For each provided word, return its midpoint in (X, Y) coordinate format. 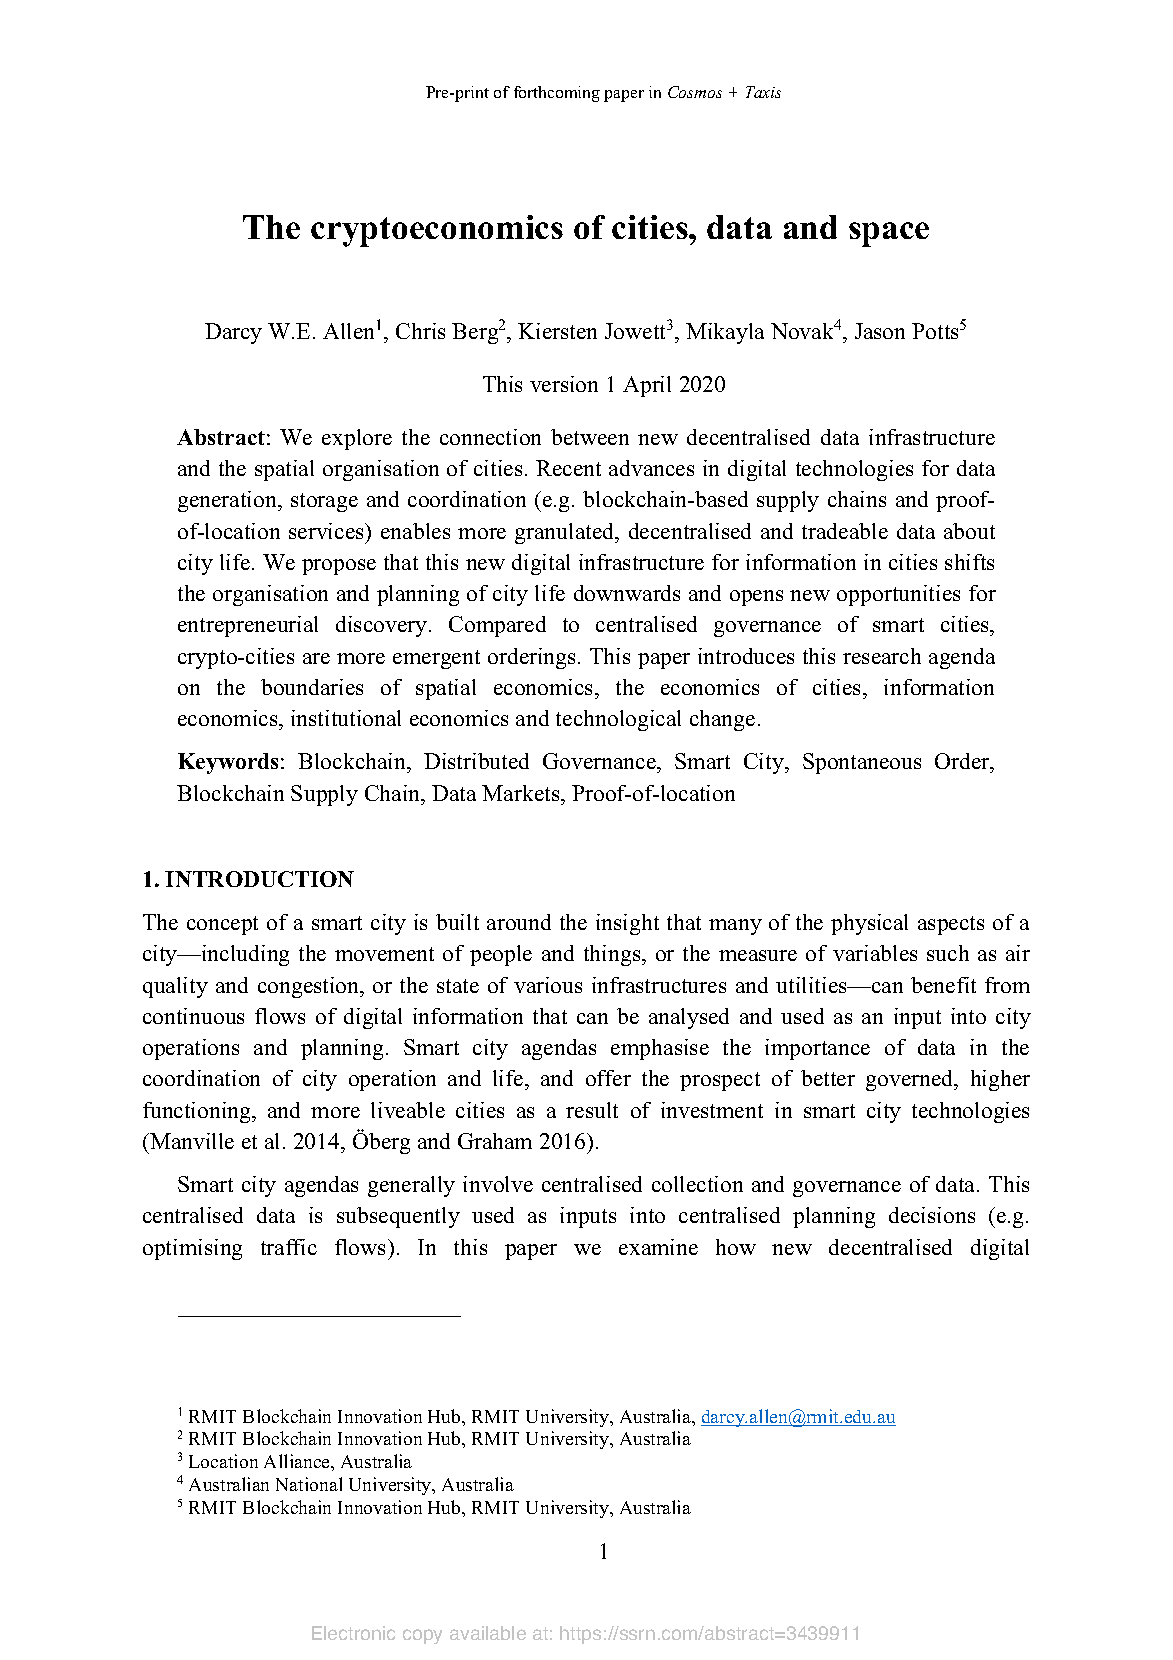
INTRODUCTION (259, 879)
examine (658, 1247)
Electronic (353, 1633)
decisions (932, 1215)
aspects (951, 925)
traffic (289, 1247)
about (969, 531)
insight (627, 924)
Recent (568, 468)
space (889, 234)
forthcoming (557, 94)
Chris (420, 331)
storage (324, 502)
